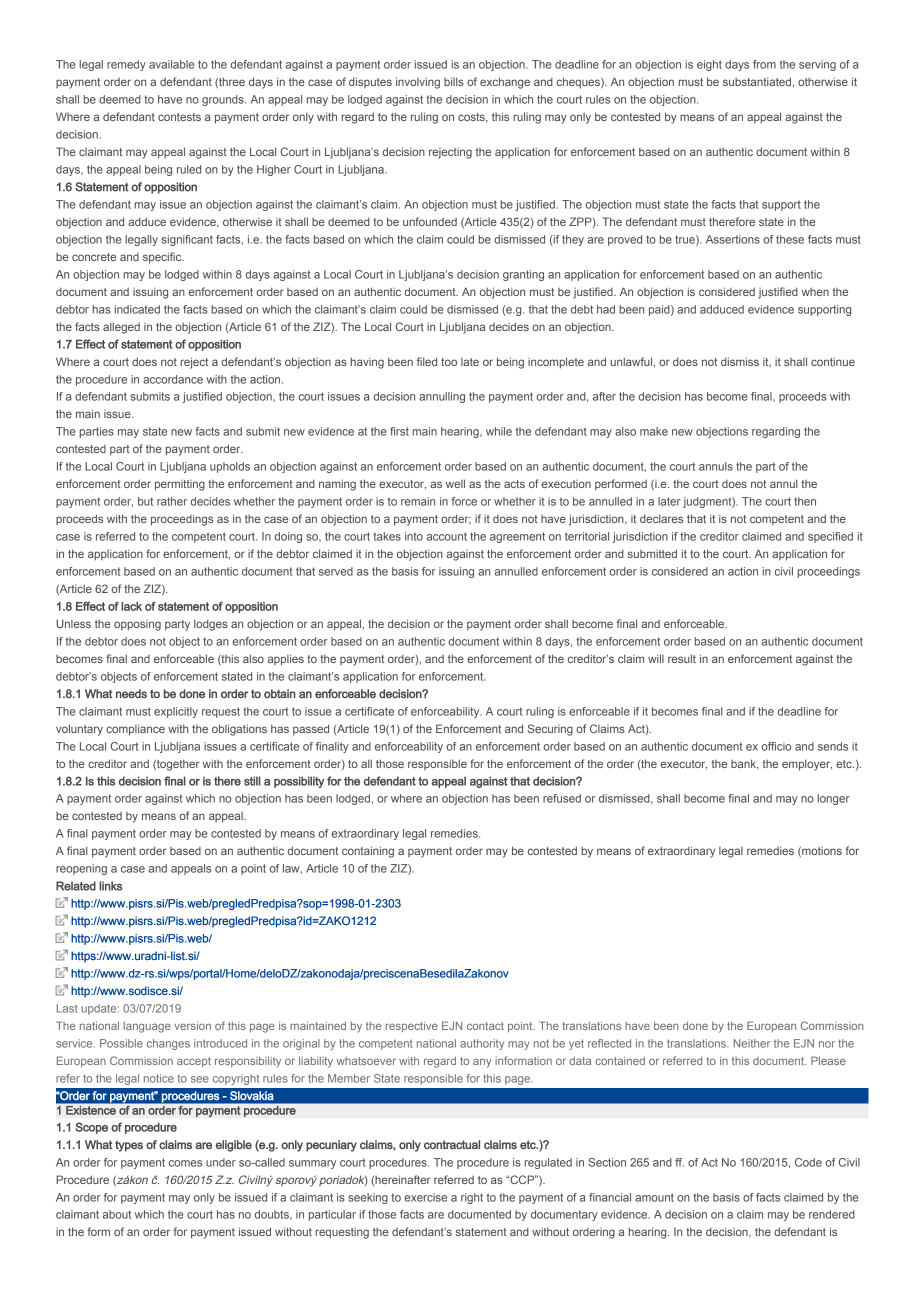  Describe the element at coordinates (821, 852) in the screenshot. I see `motions` at that location.
